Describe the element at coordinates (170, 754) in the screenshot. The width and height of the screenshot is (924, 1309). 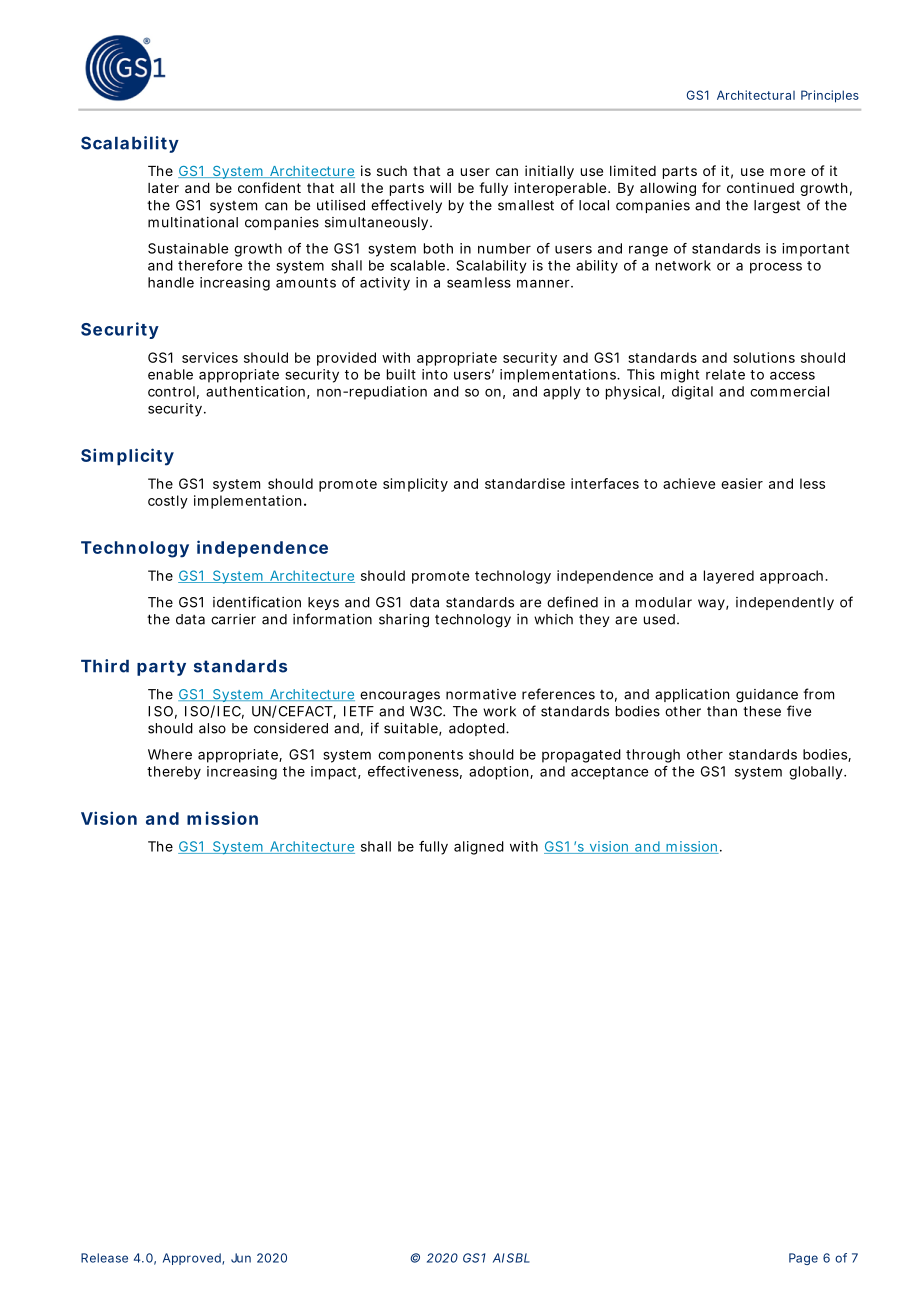
I see `Where` at that location.
